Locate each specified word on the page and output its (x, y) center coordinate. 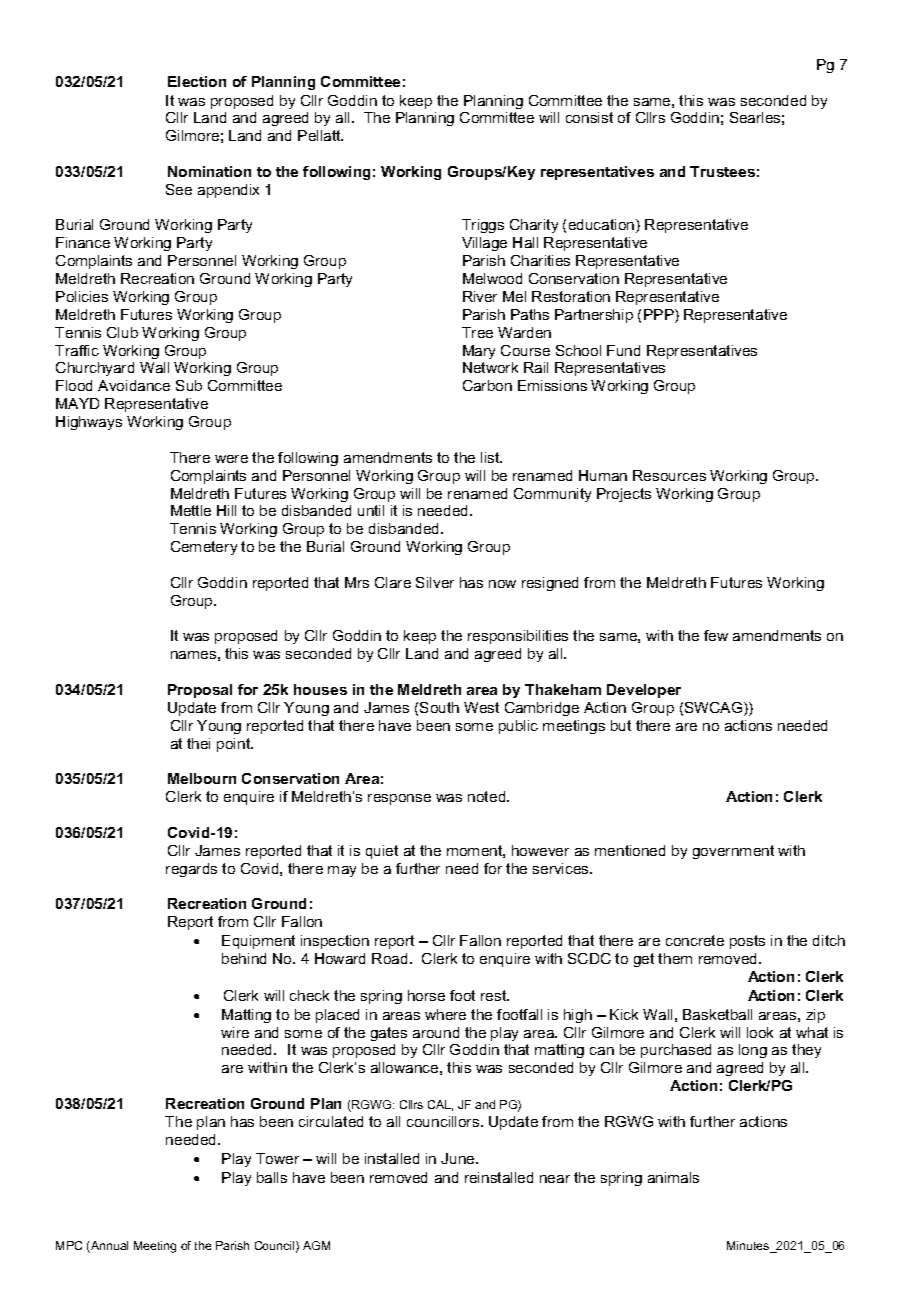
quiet (382, 852)
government (733, 852)
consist (589, 117)
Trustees (722, 171)
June (459, 1158)
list (491, 457)
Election (197, 81)
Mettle (191, 510)
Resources (669, 475)
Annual (108, 1247)
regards (191, 870)
